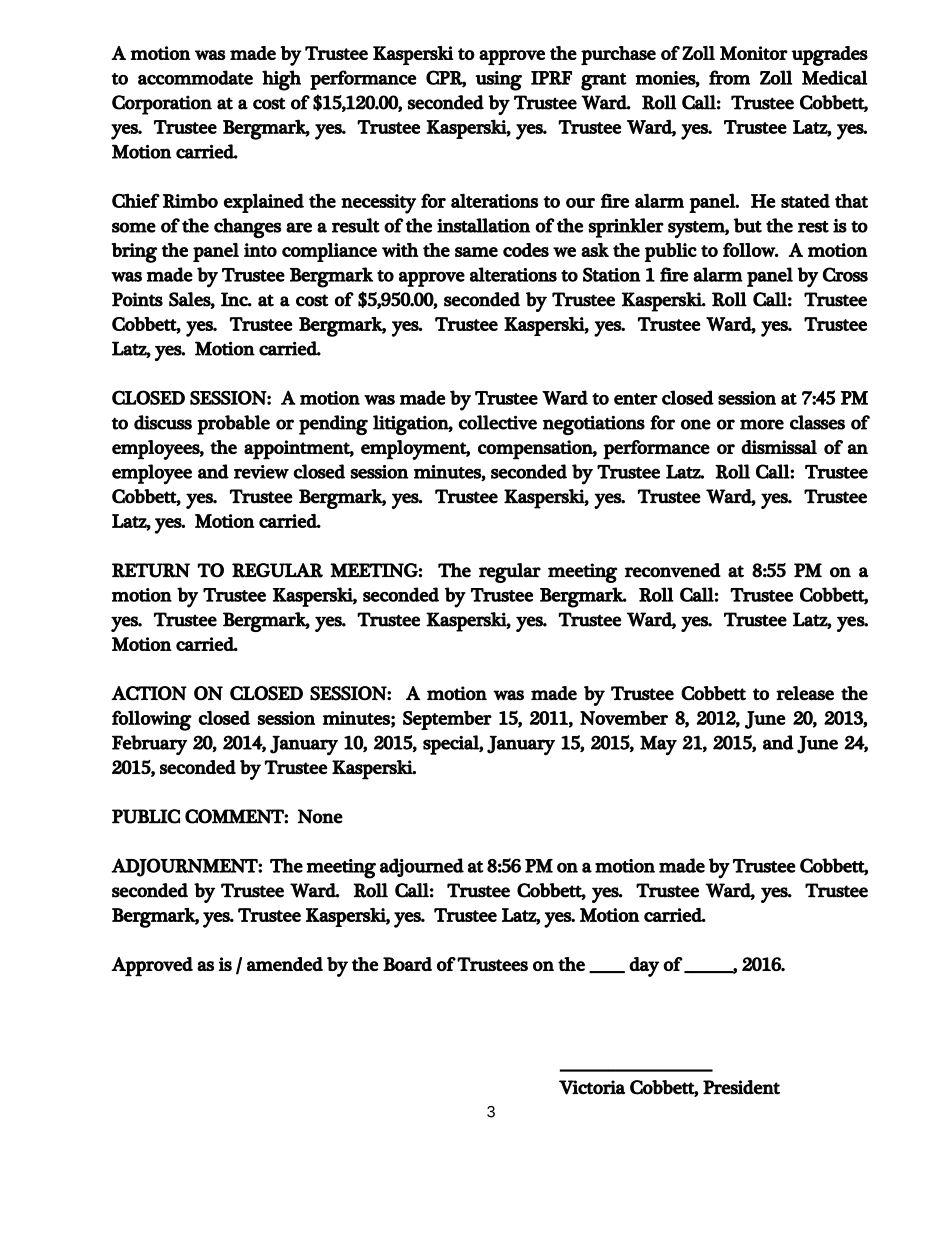 Image resolution: width=952 pixels, height=1233 pixels. What do you see at coordinates (285, 964) in the screenshot?
I see `amended` at bounding box center [285, 964].
